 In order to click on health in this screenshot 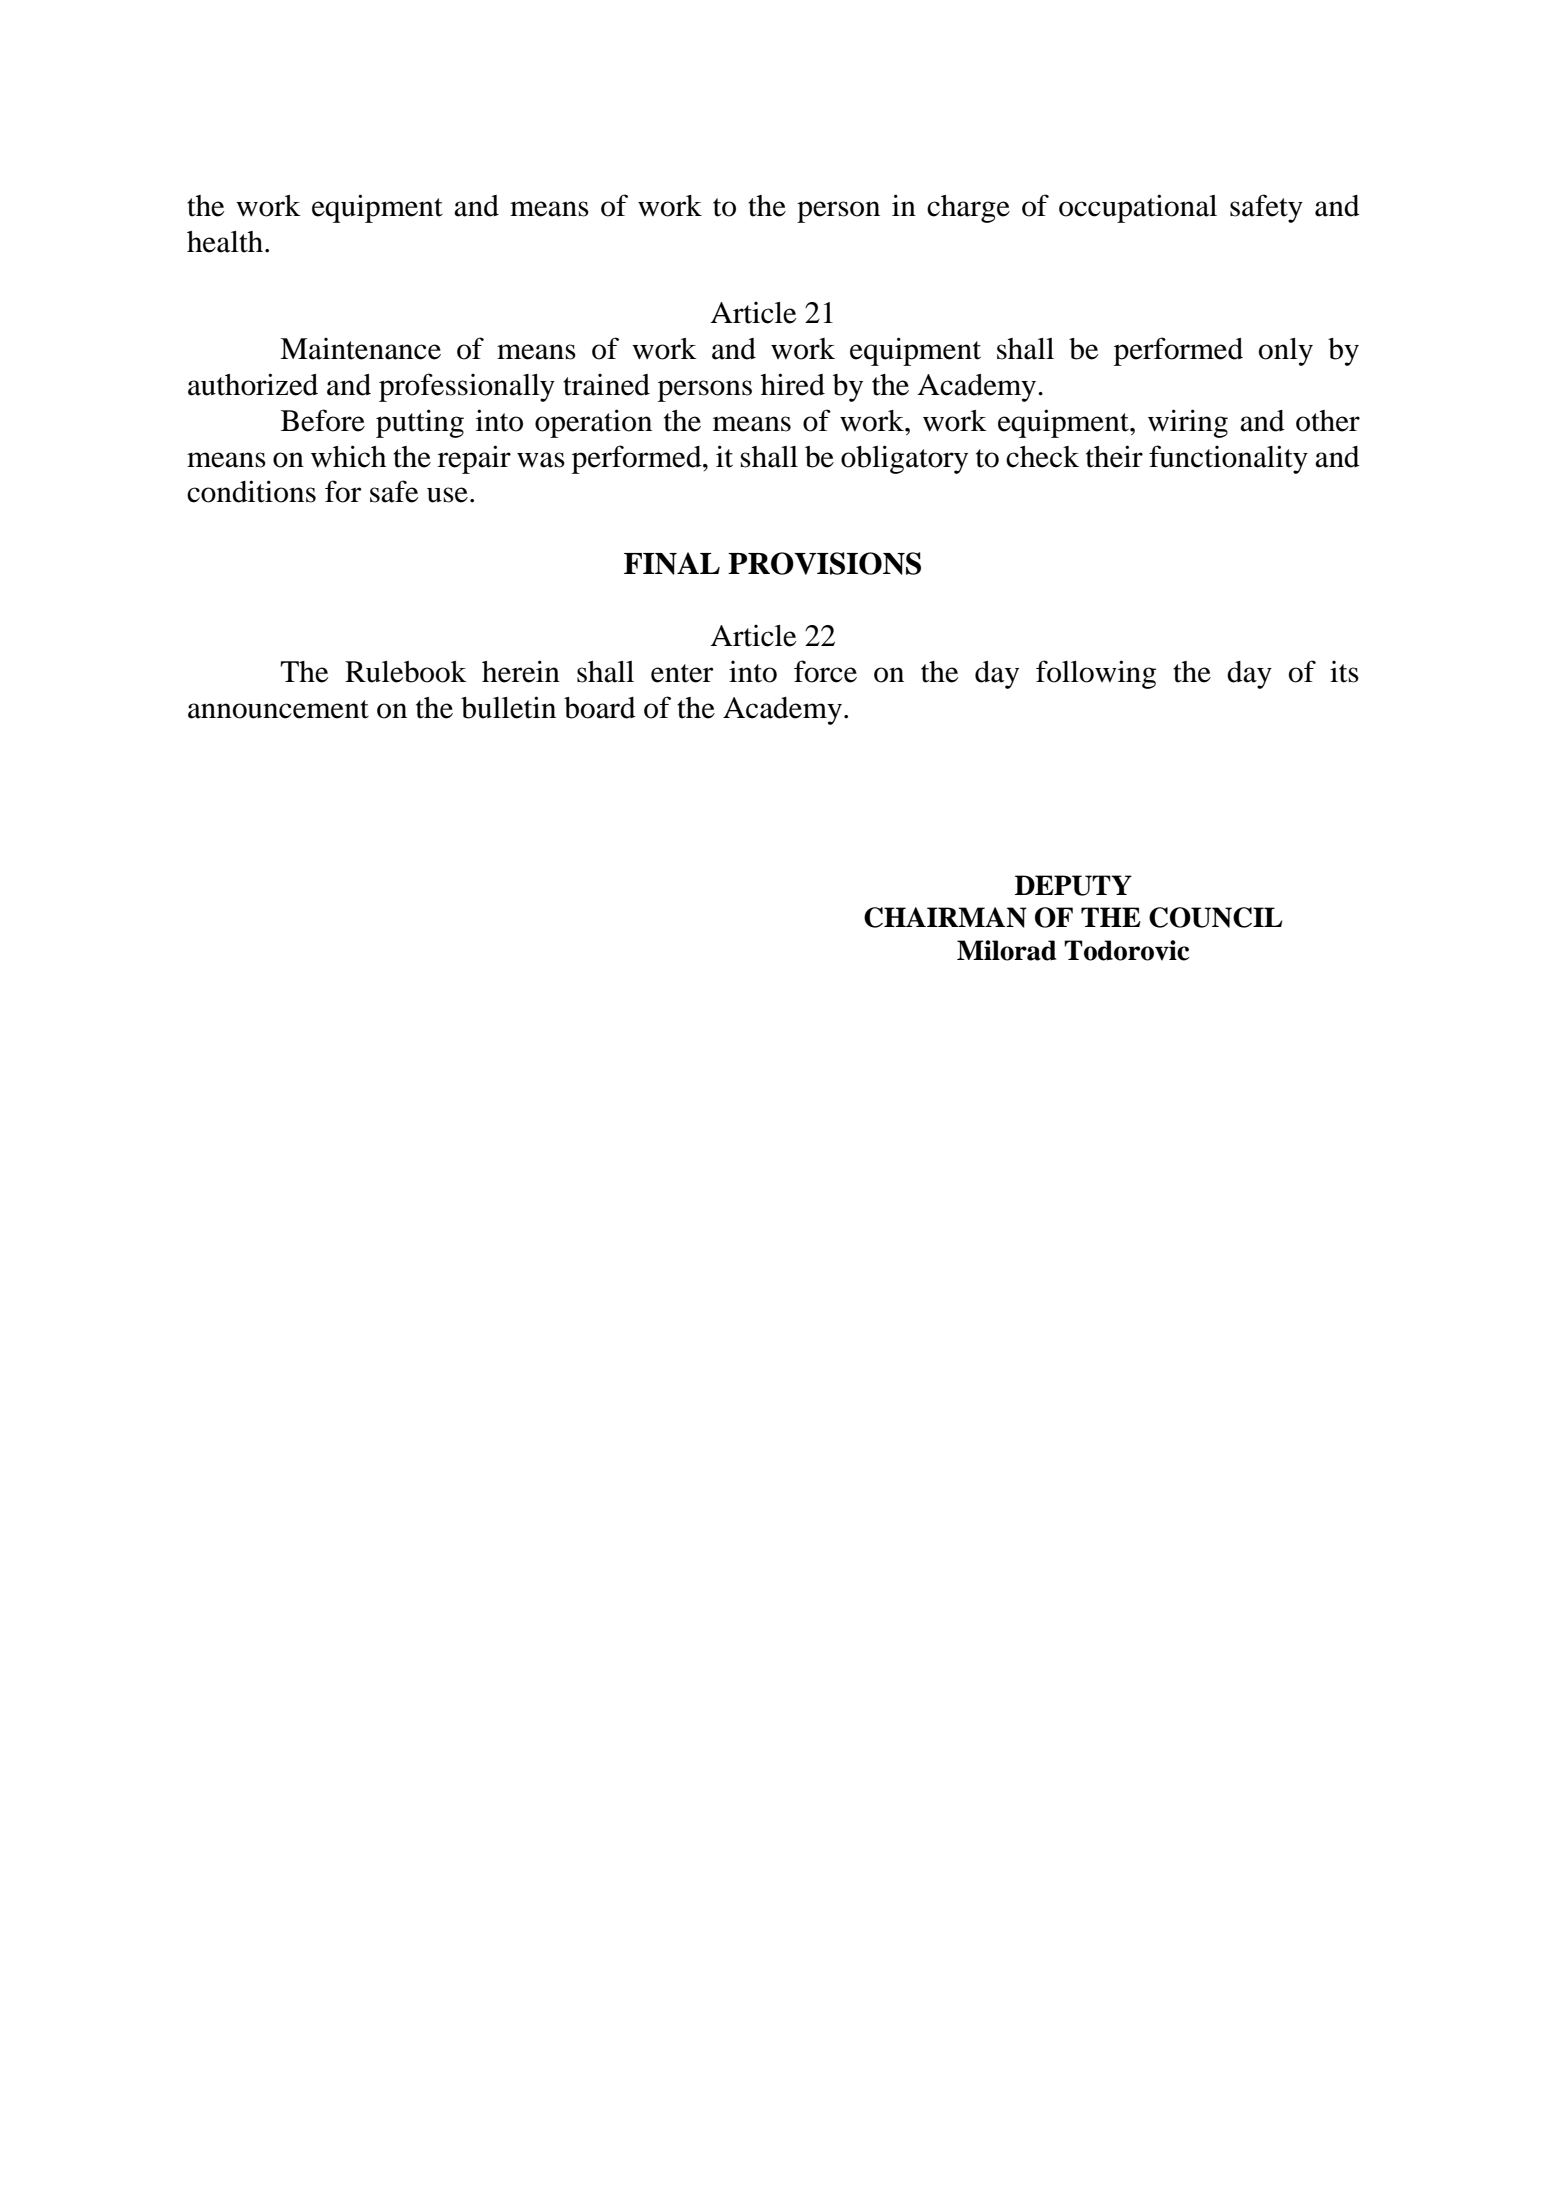, I will do `click(225, 242)`.
